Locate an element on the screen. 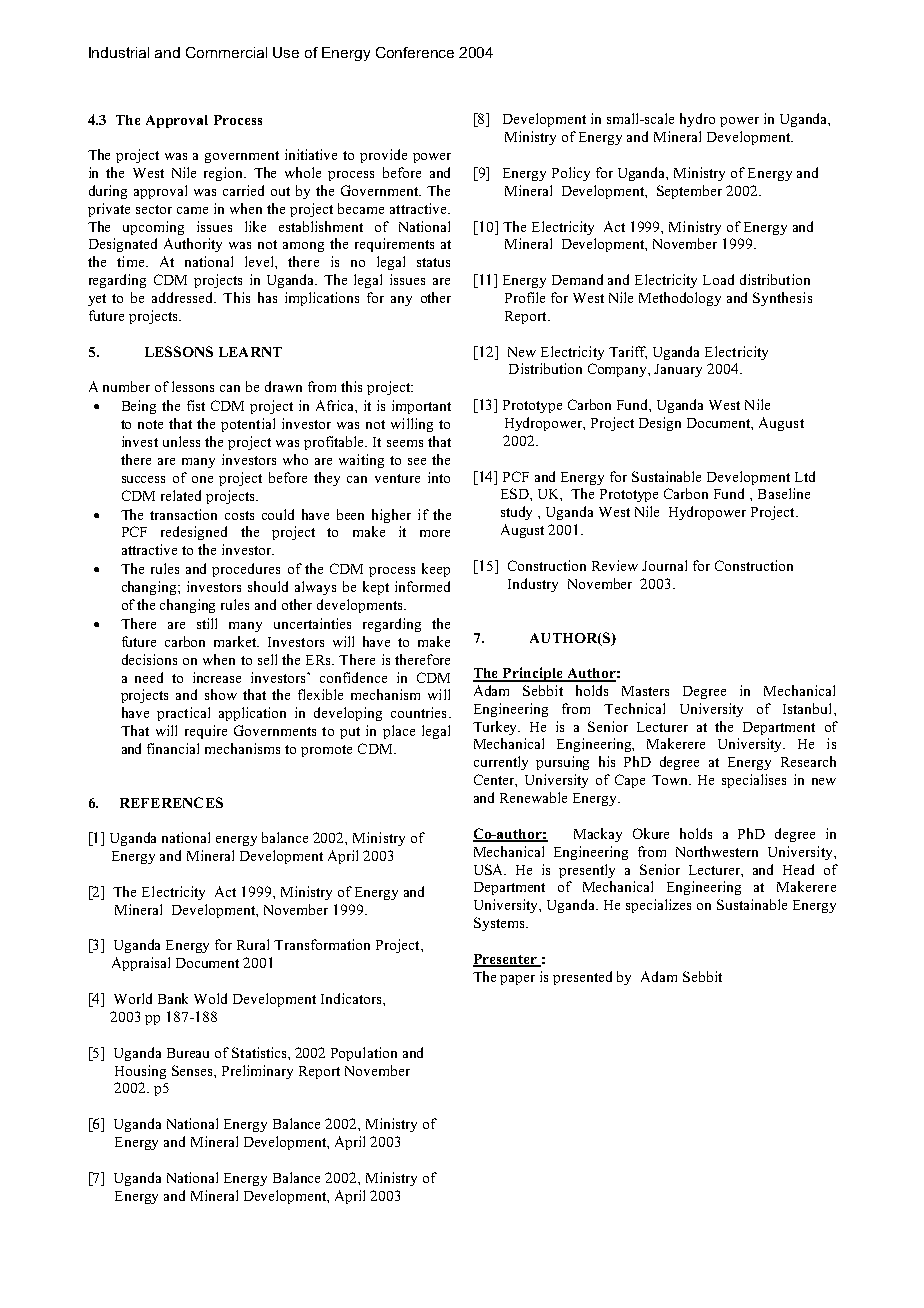 Image resolution: width=924 pixels, height=1308 pixels. addressed is located at coordinates (184, 297).
